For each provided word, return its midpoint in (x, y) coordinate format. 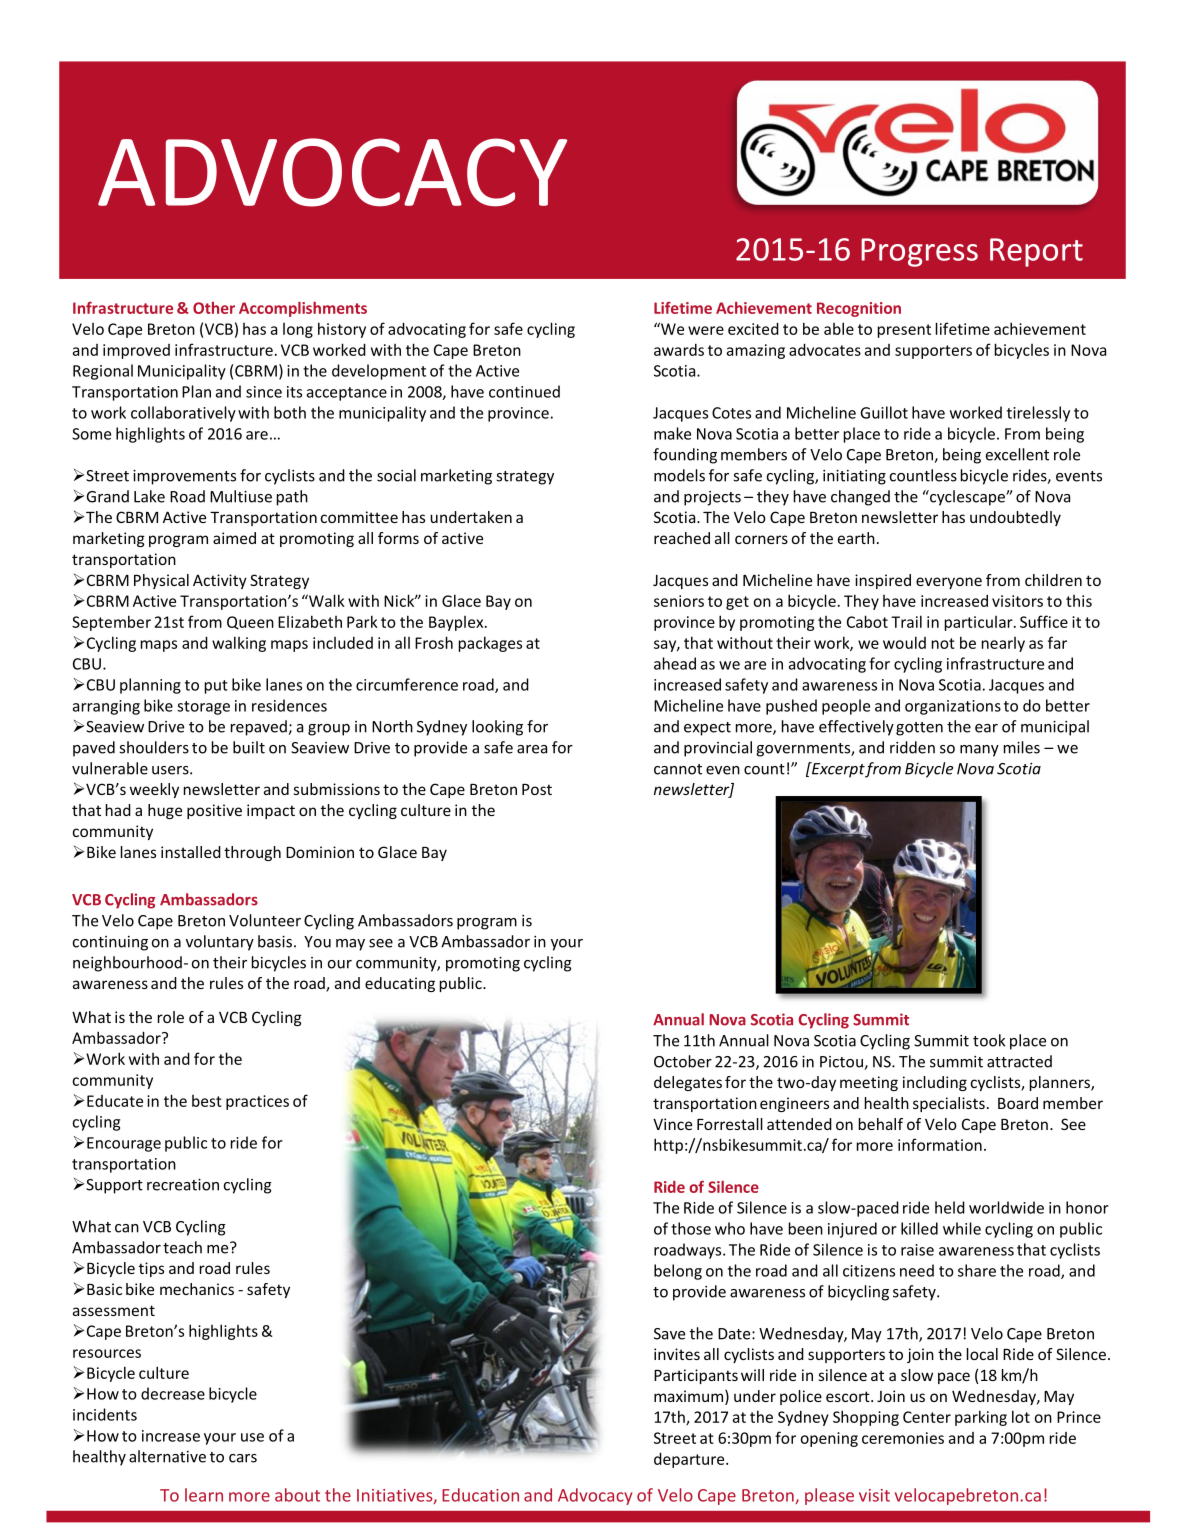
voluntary (220, 943)
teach (182, 1247)
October (683, 1061)
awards (679, 350)
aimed (234, 538)
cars (243, 1458)
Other (214, 308)
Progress (919, 252)
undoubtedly (1015, 518)
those (691, 1228)
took (989, 1040)
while (962, 1228)
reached (682, 538)
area (532, 749)
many (979, 751)
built (249, 747)
